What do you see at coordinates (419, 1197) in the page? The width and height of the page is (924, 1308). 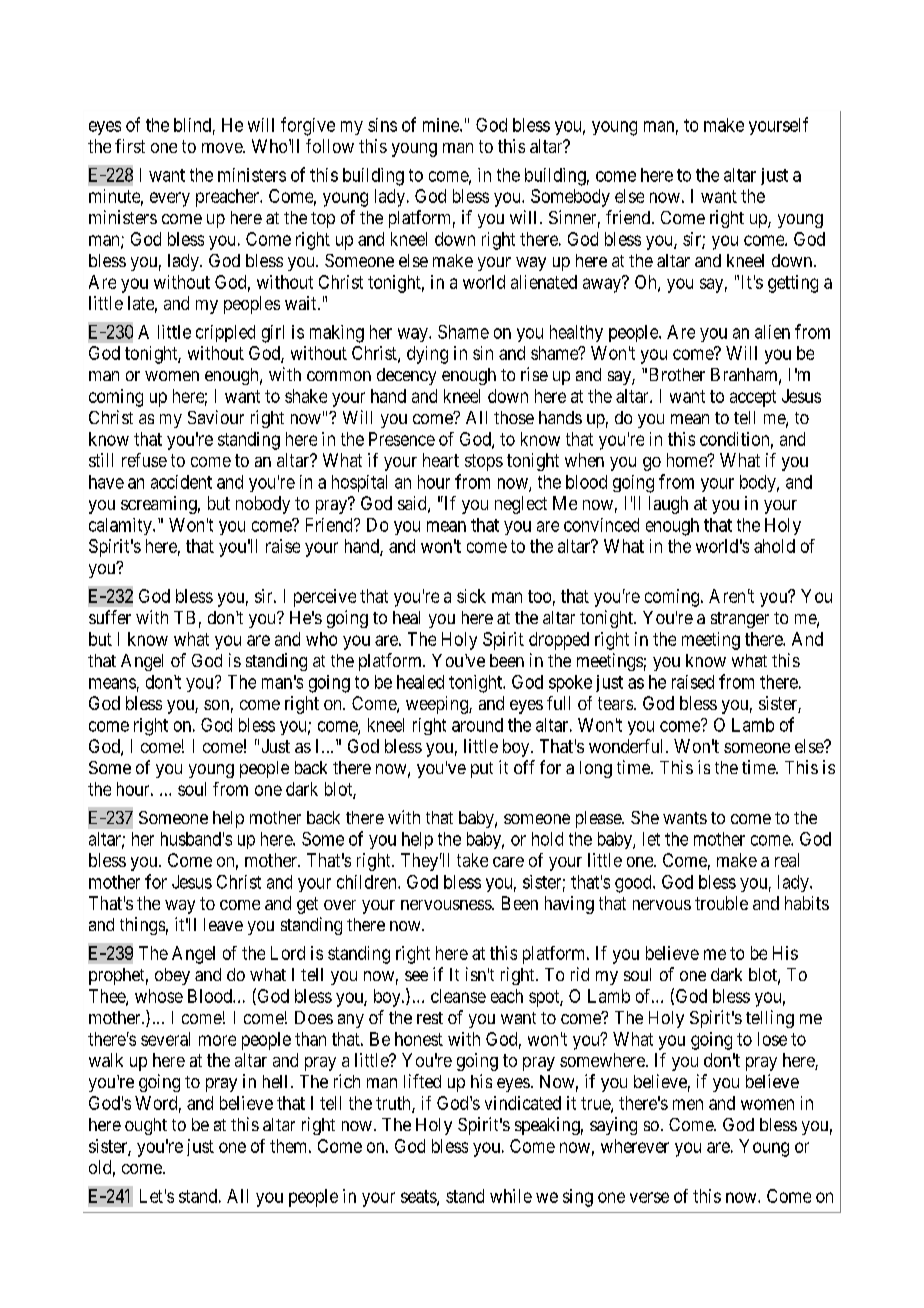 I see `seats` at bounding box center [419, 1197].
